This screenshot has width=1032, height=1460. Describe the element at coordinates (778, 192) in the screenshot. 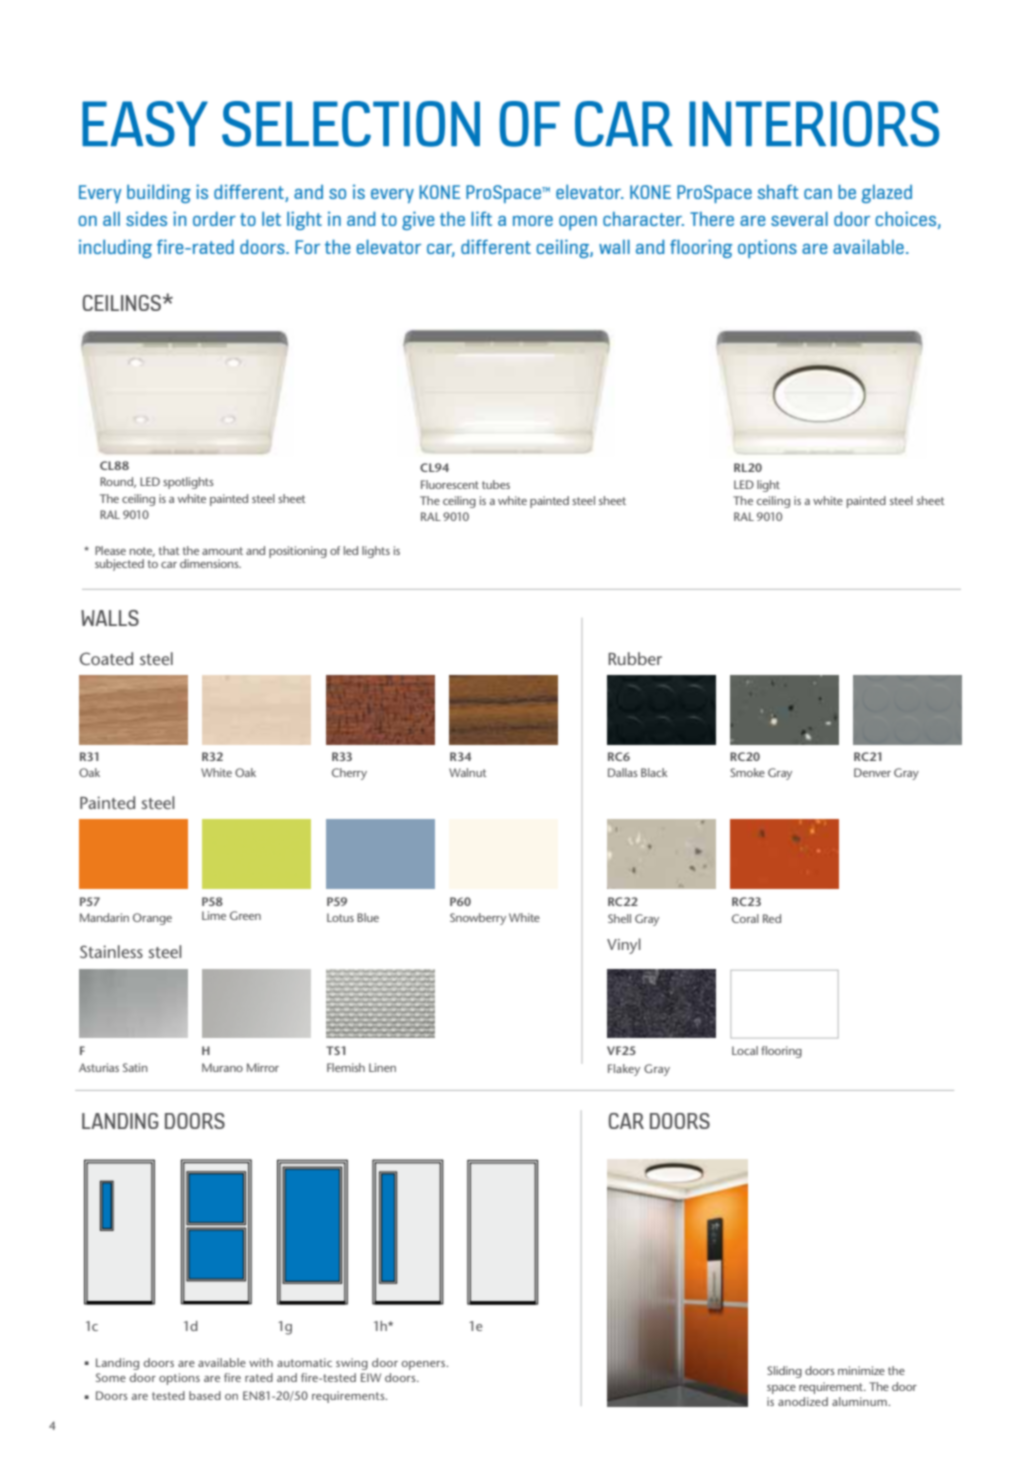

I see `shaft` at that location.
